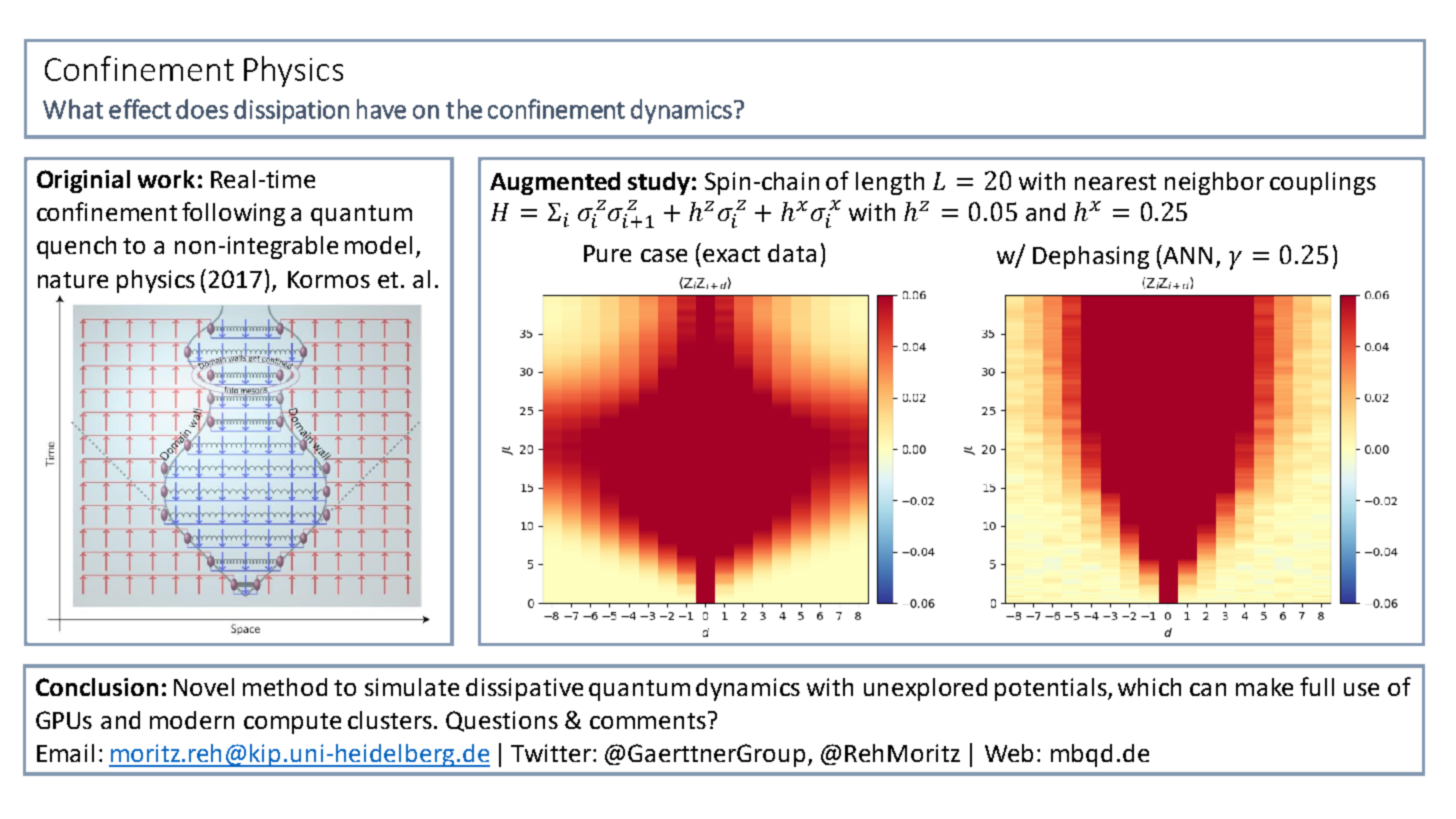  Describe the element at coordinates (1091, 257) in the image. I see `Dephasing` at that location.
